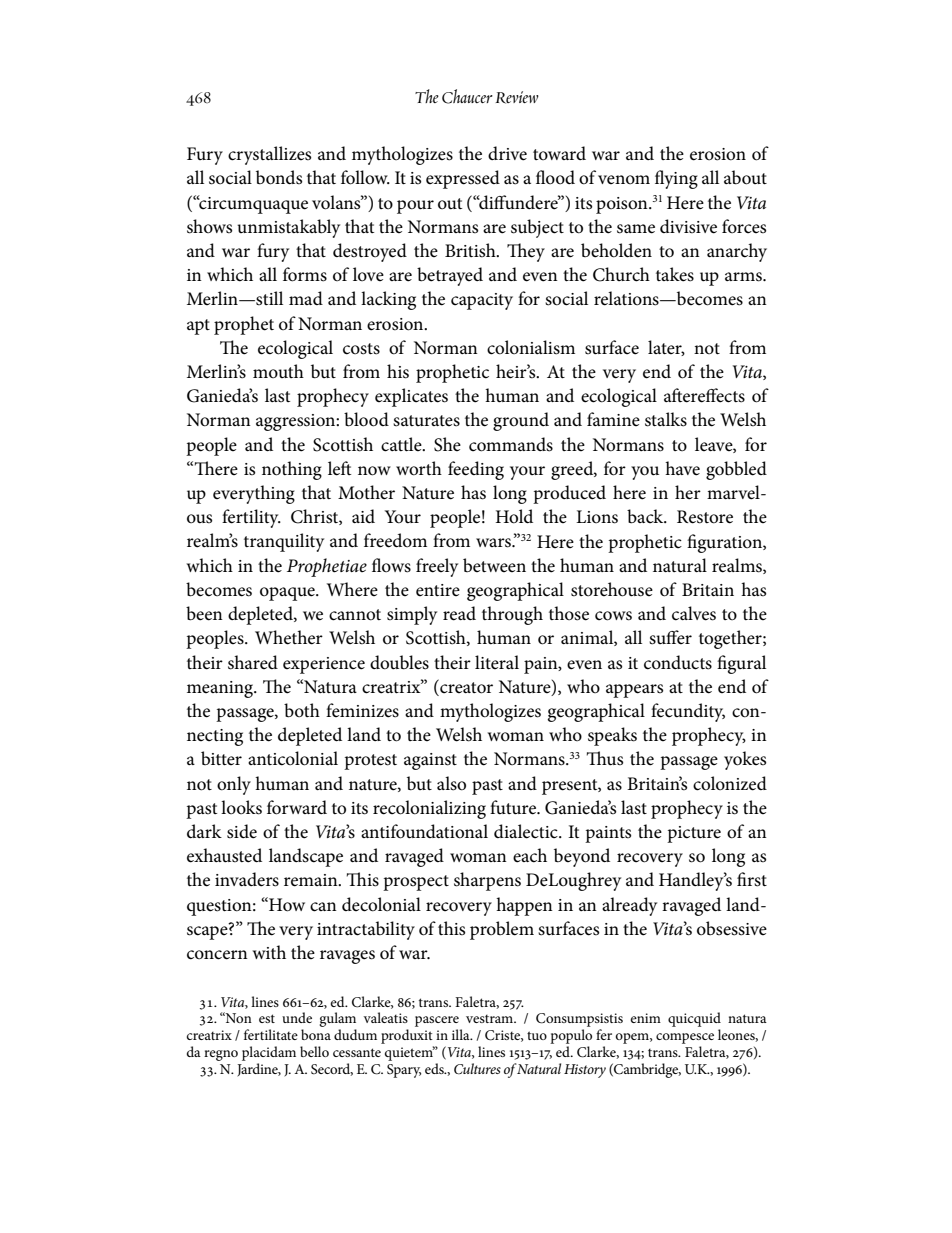 This screenshot has height=1233, width=952. Describe the element at coordinates (694, 834) in the screenshot. I see `picture` at that location.
